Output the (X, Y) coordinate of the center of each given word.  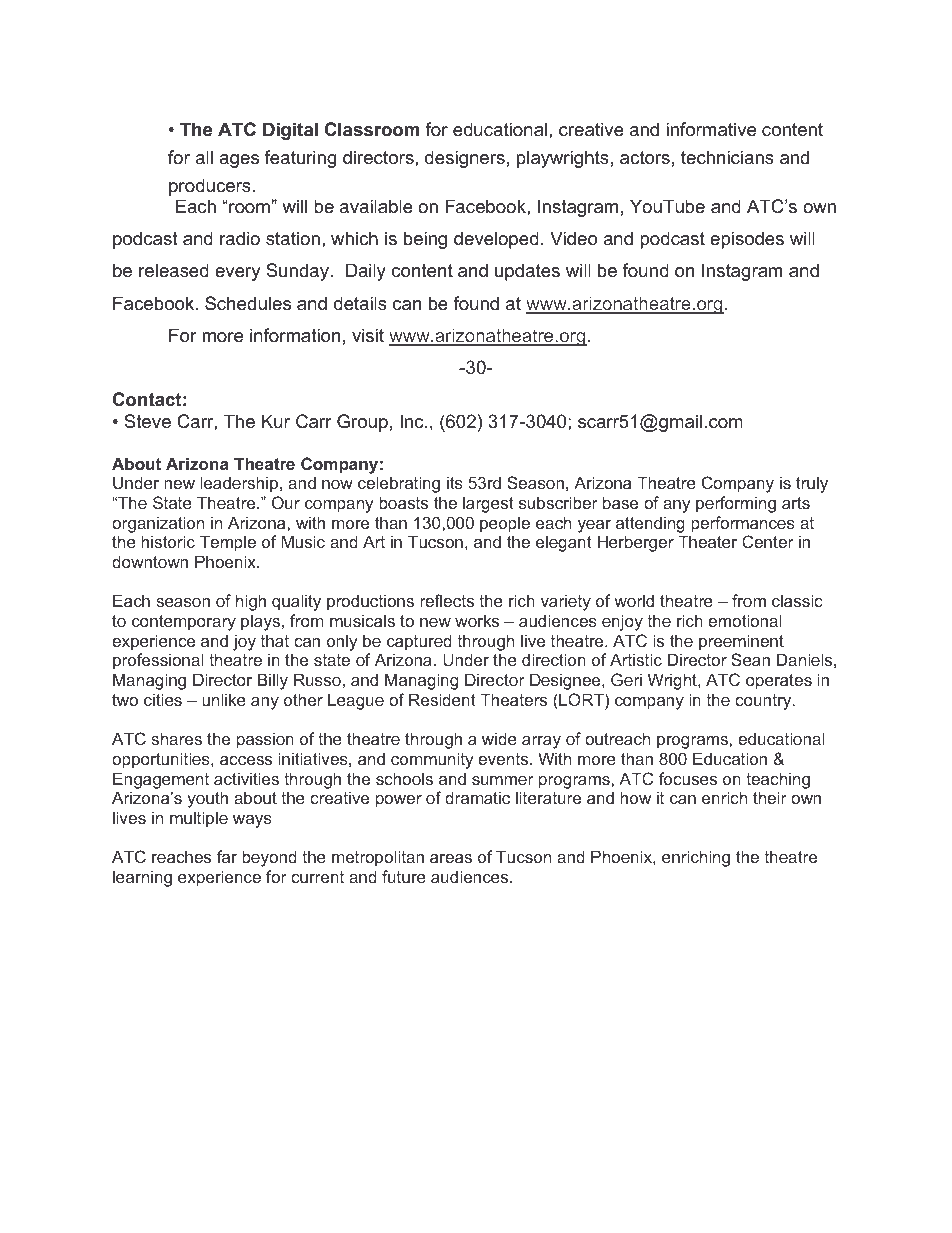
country (764, 702)
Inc (413, 421)
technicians (727, 157)
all (204, 157)
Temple (228, 543)
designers (465, 159)
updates (527, 272)
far (227, 856)
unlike (224, 699)
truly (812, 484)
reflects (447, 600)
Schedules (248, 303)
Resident (442, 699)
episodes (747, 240)
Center (768, 541)
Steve (147, 421)
